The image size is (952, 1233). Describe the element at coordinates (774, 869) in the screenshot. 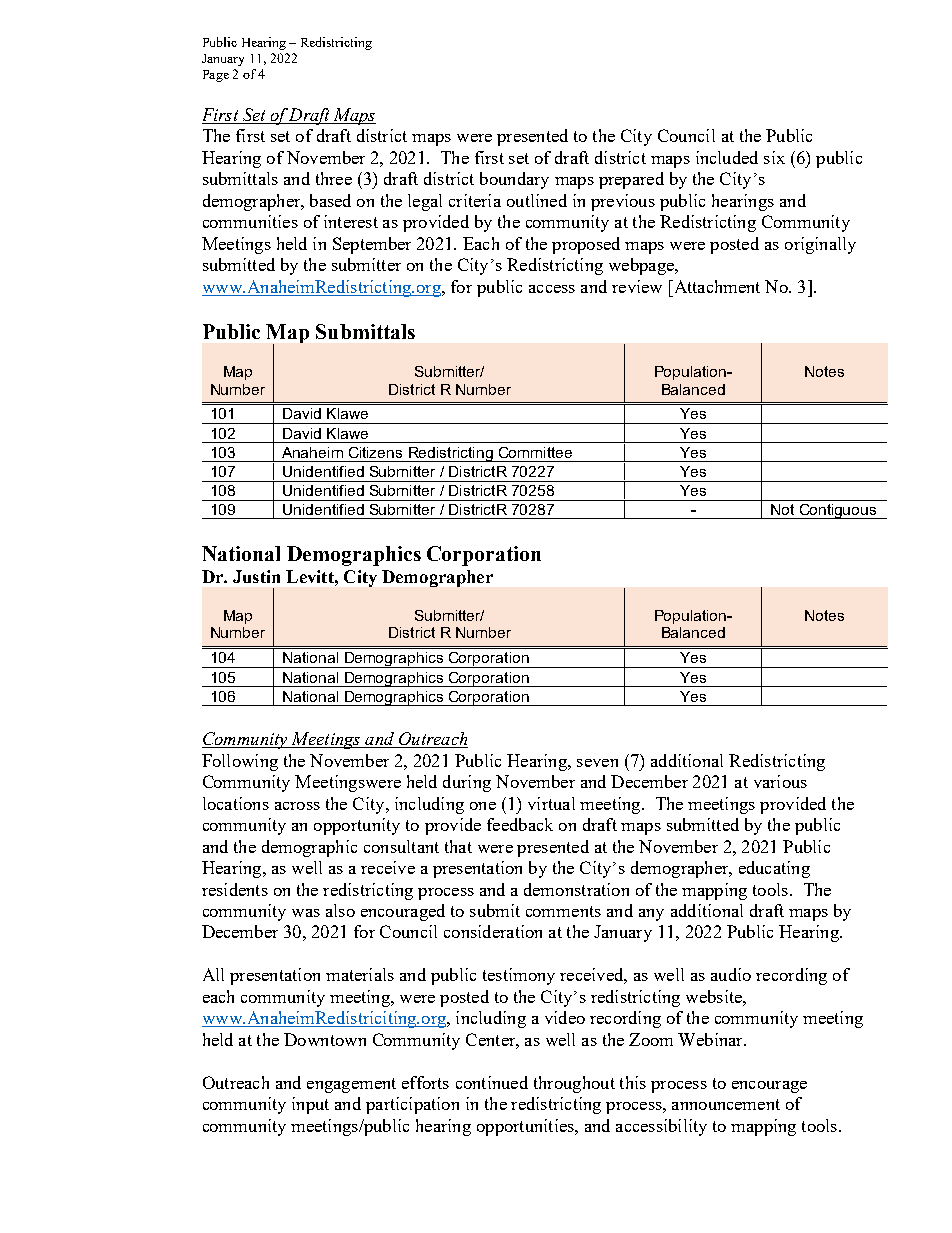

I see `educating` at that location.
